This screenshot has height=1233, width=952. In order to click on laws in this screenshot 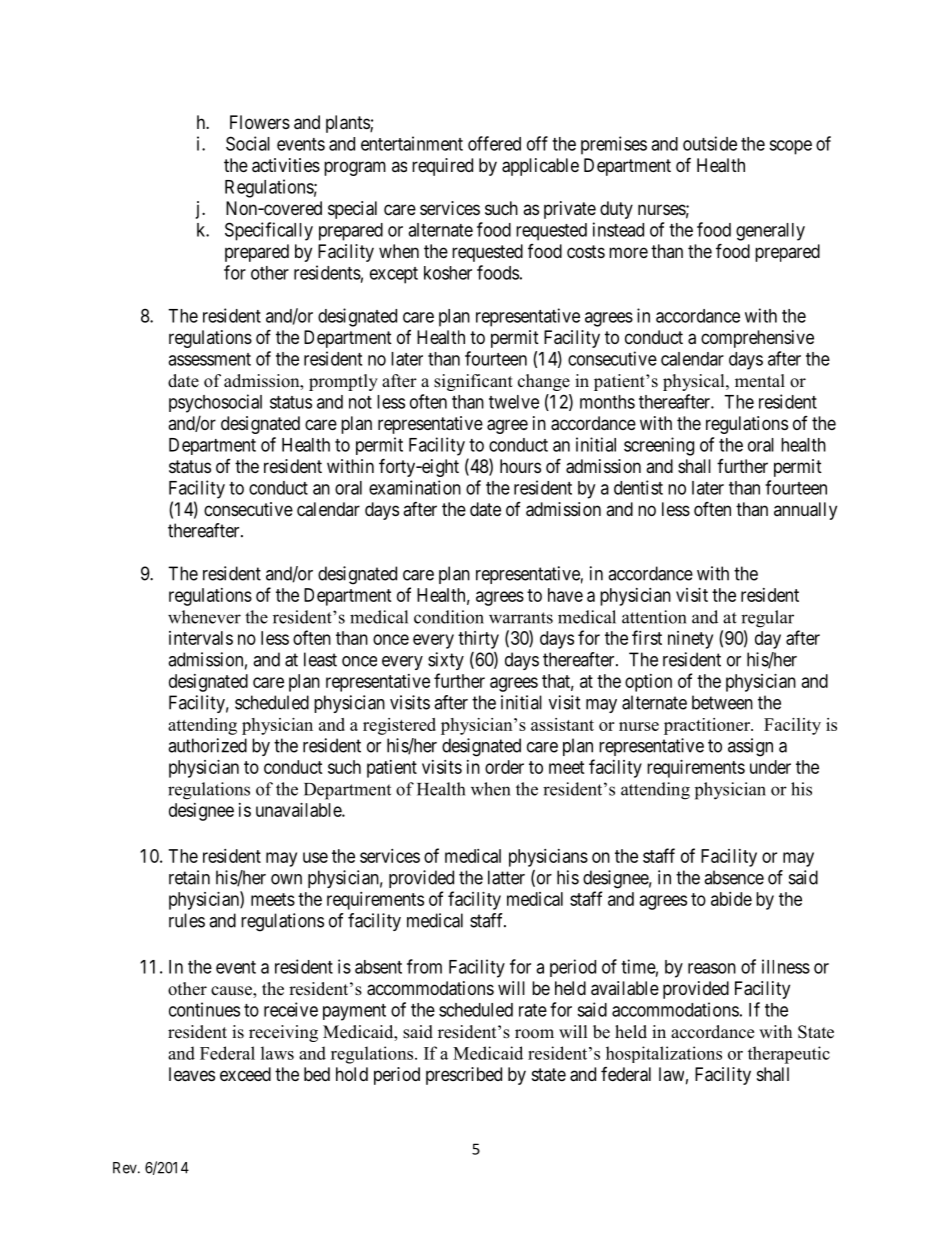, I will do `click(277, 1053)`.
